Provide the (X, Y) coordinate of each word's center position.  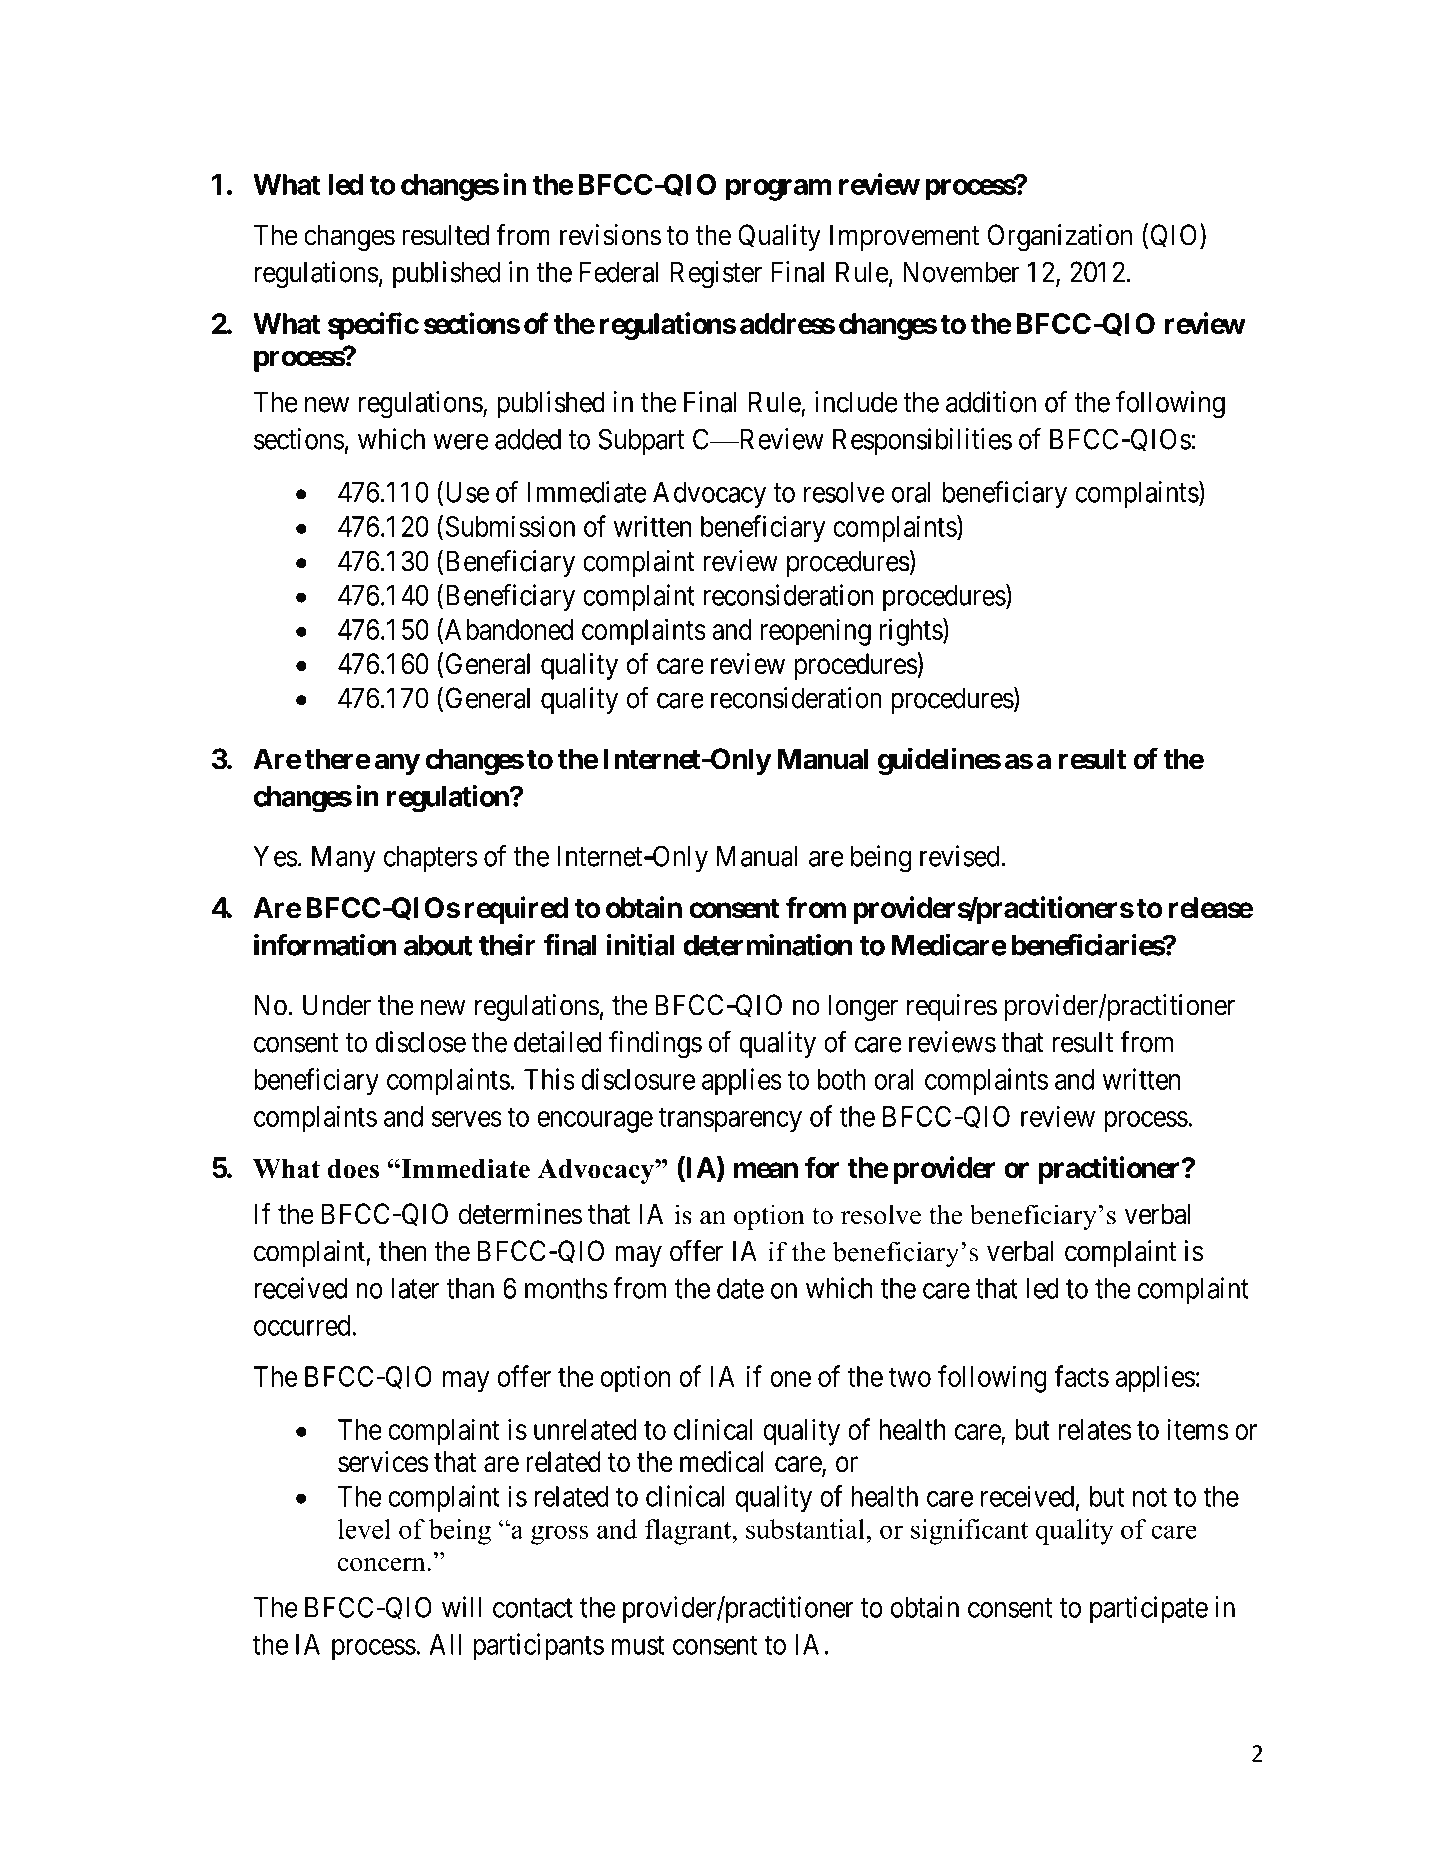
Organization (1060, 237)
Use (465, 493)
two (910, 1377)
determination (768, 944)
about (438, 945)
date (740, 1288)
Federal (619, 272)
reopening (815, 632)
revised (961, 856)
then (402, 1251)
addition (991, 402)
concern (383, 1564)
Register (716, 275)
